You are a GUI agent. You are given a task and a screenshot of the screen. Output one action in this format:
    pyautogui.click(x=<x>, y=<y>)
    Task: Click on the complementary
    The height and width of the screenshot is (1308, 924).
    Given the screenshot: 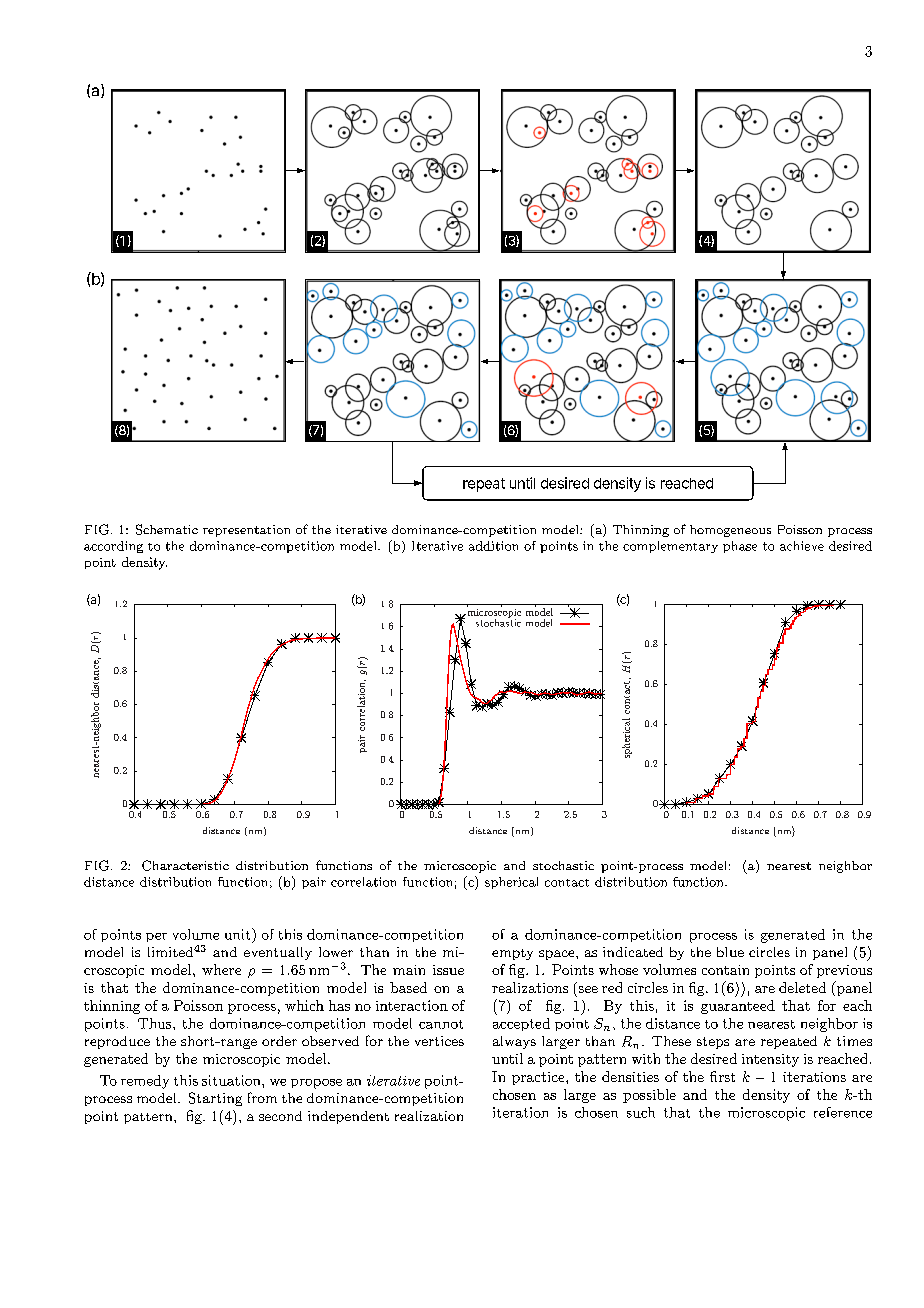 What is the action you would take?
    pyautogui.click(x=670, y=547)
